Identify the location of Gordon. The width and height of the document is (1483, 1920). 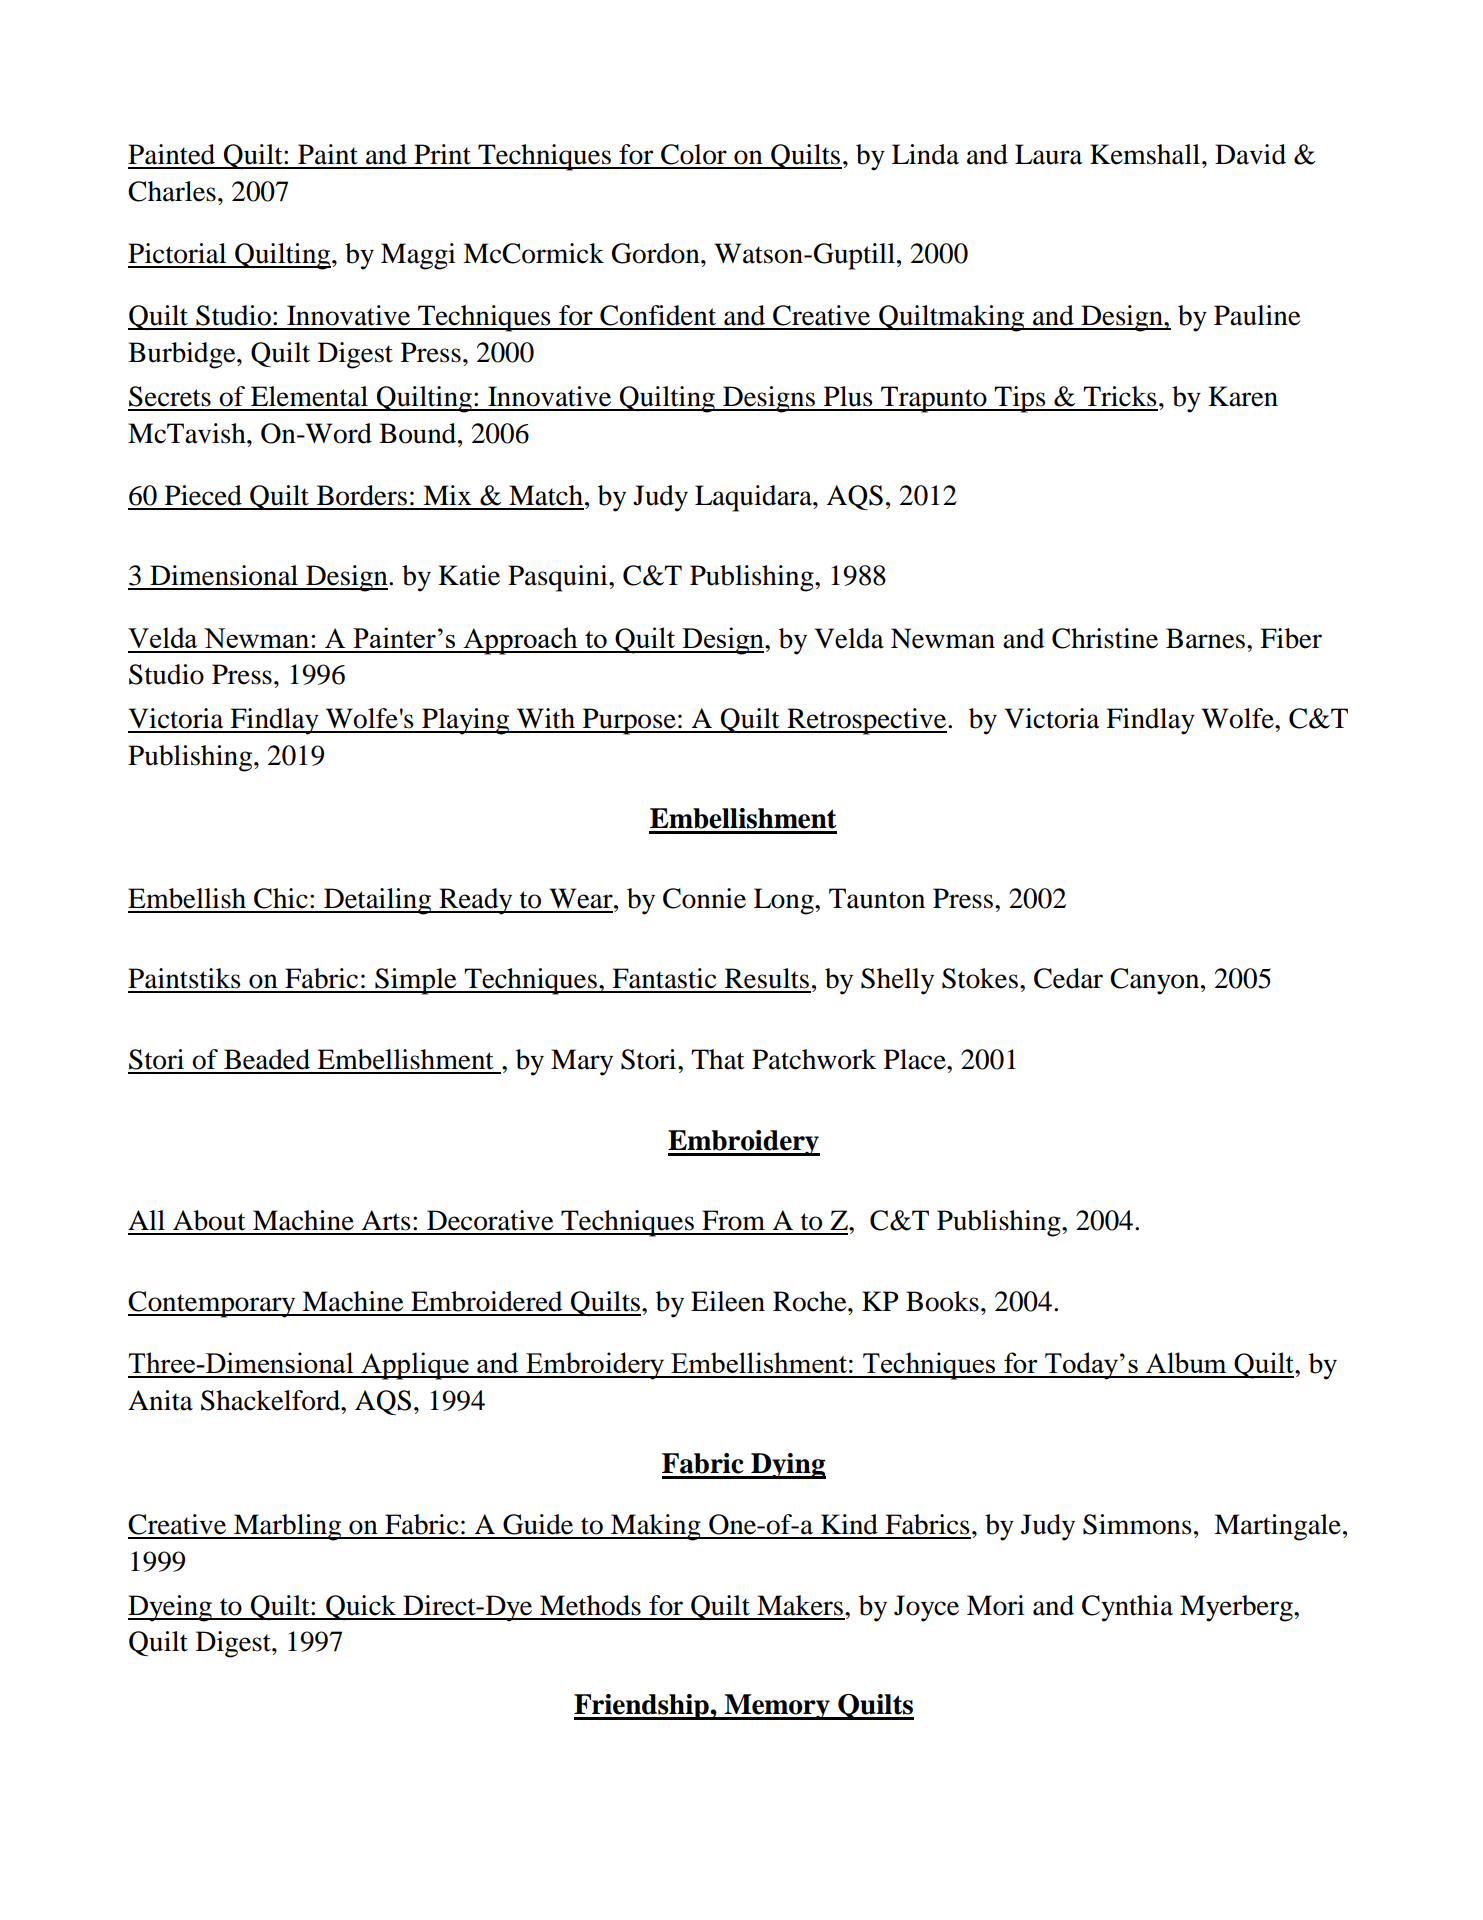
(657, 253).
